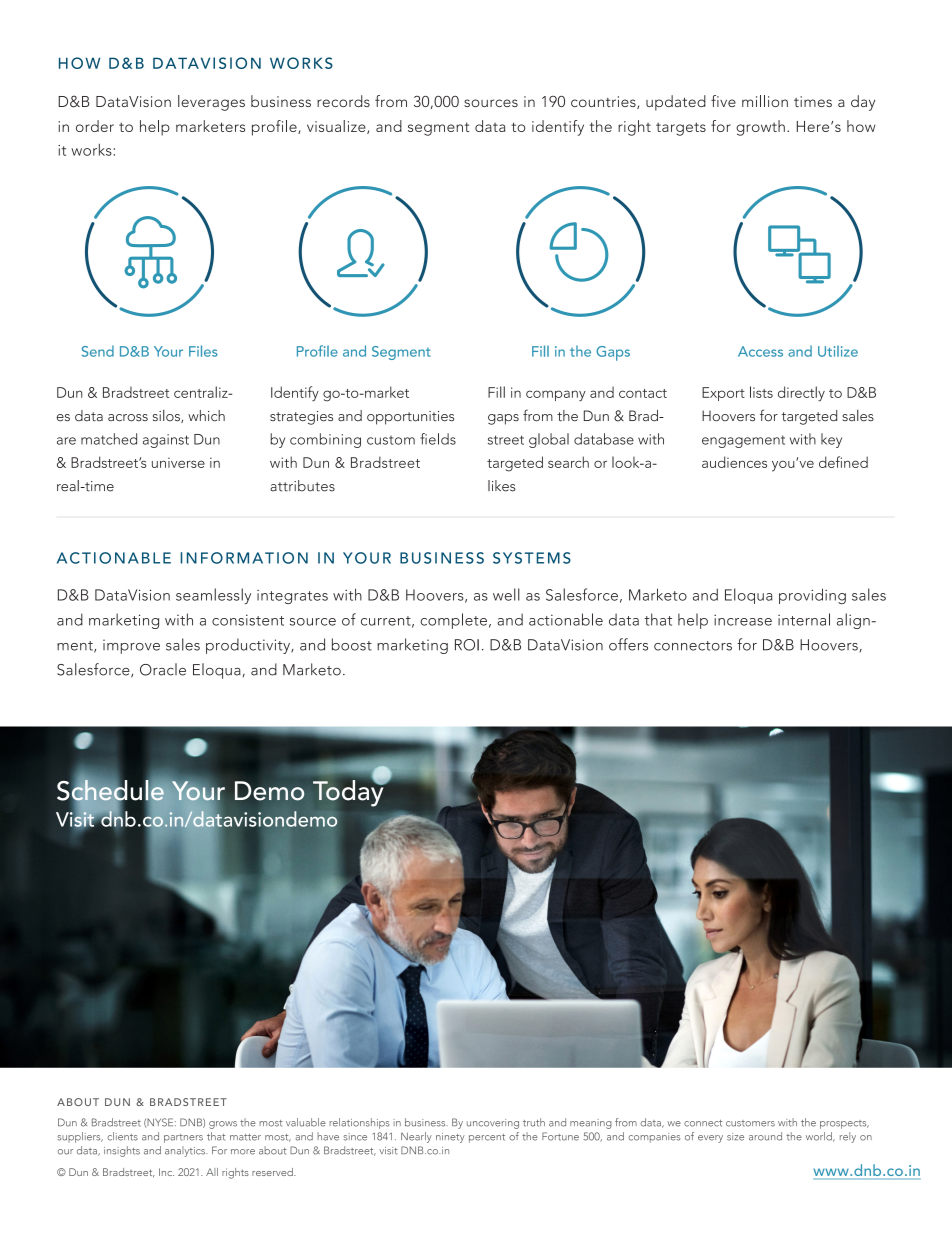  Describe the element at coordinates (178, 462) in the document. I see `universe` at that location.
